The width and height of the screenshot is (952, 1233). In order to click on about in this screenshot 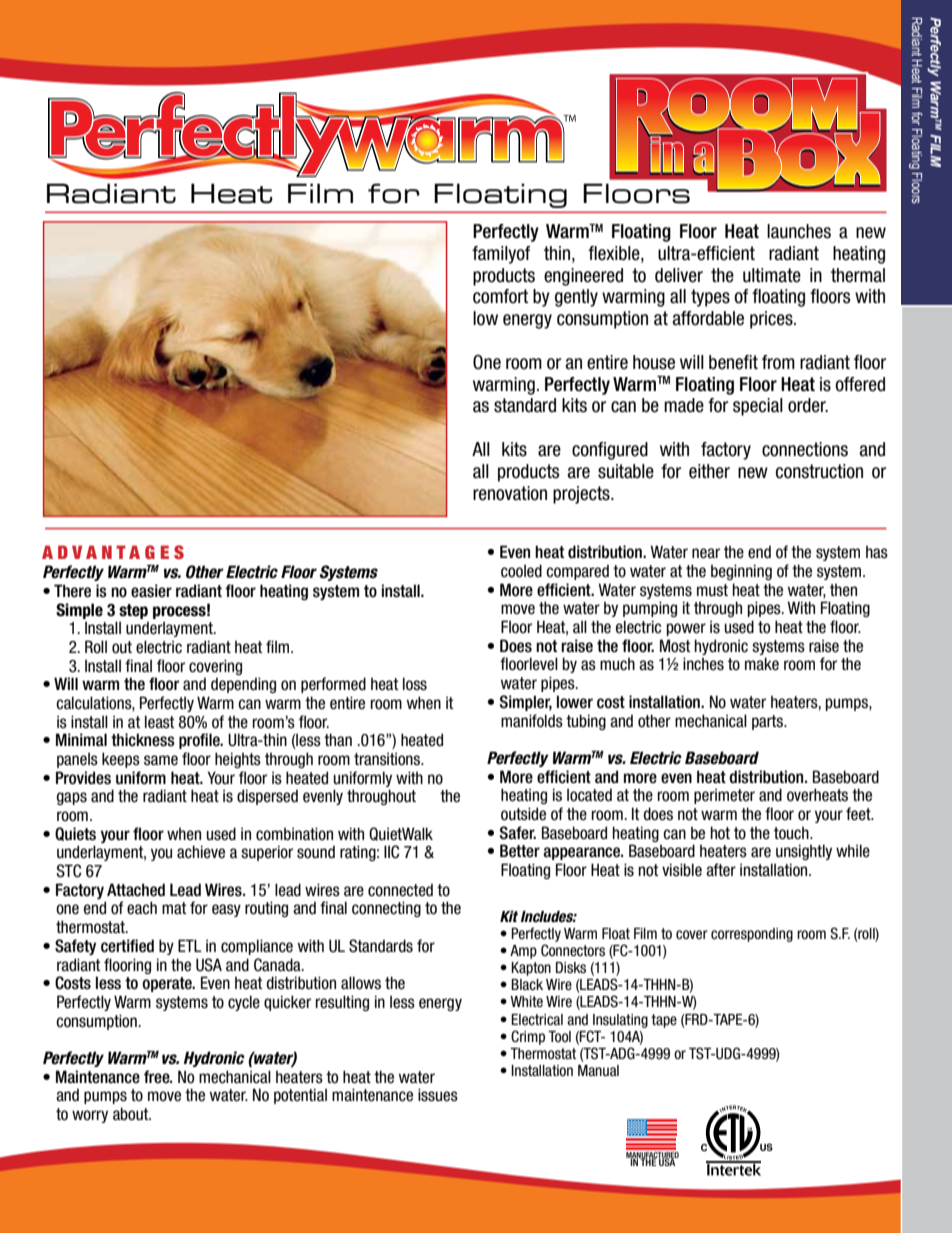, I will do `click(132, 1114)`.
